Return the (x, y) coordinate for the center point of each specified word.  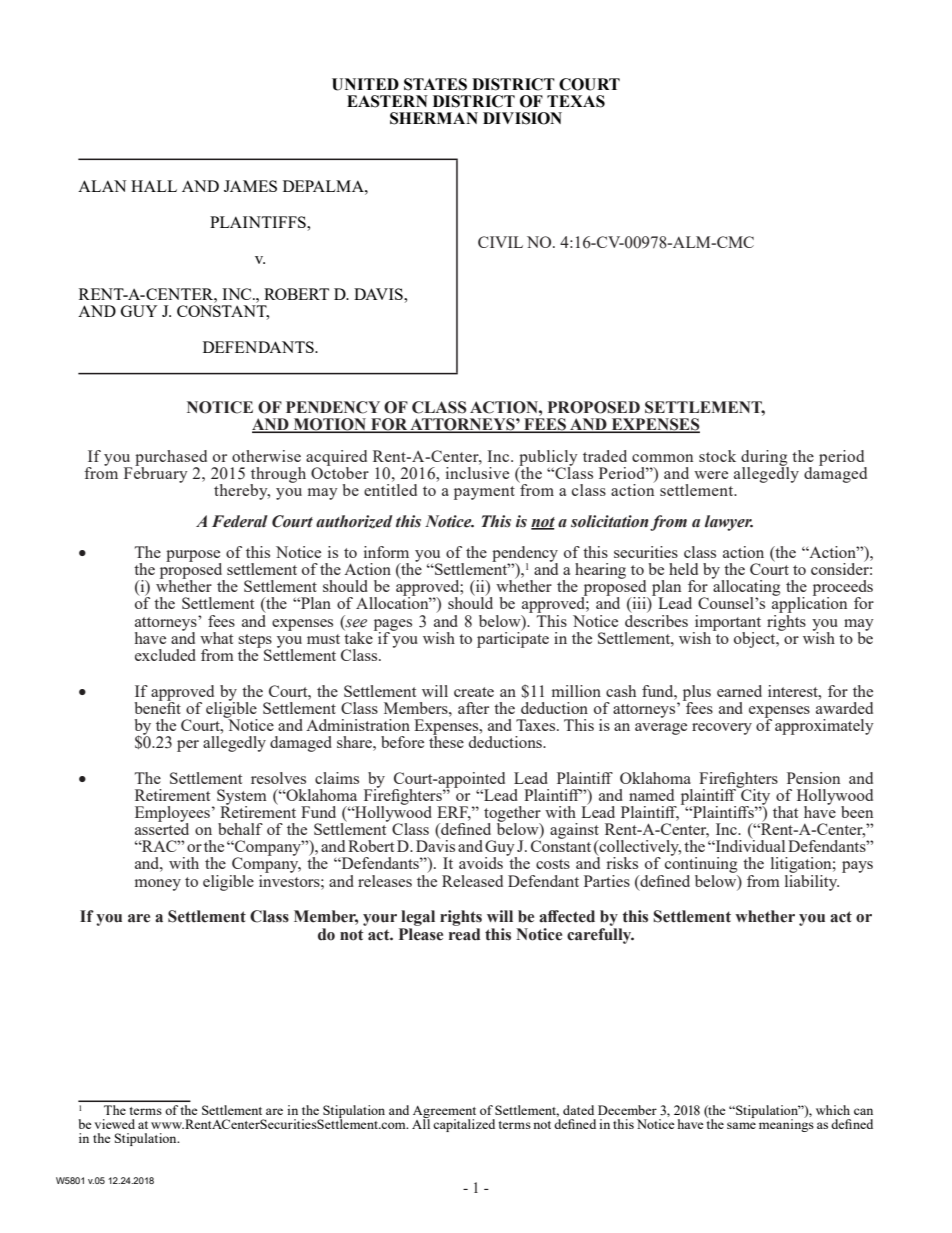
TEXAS (576, 101)
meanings (786, 1124)
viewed (114, 1124)
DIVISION (522, 118)
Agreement (444, 1113)
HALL (154, 186)
